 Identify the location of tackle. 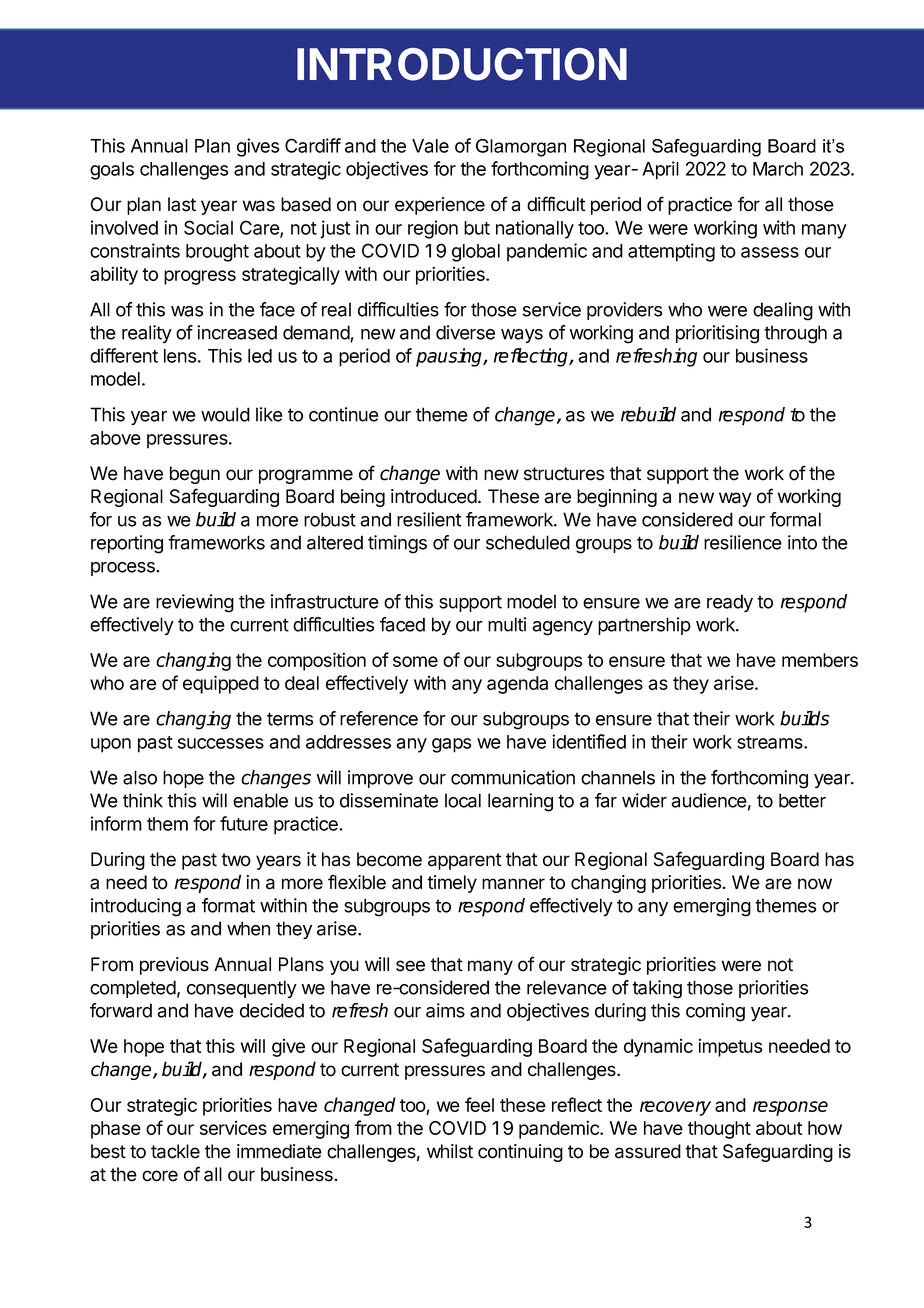
(175, 1151).
